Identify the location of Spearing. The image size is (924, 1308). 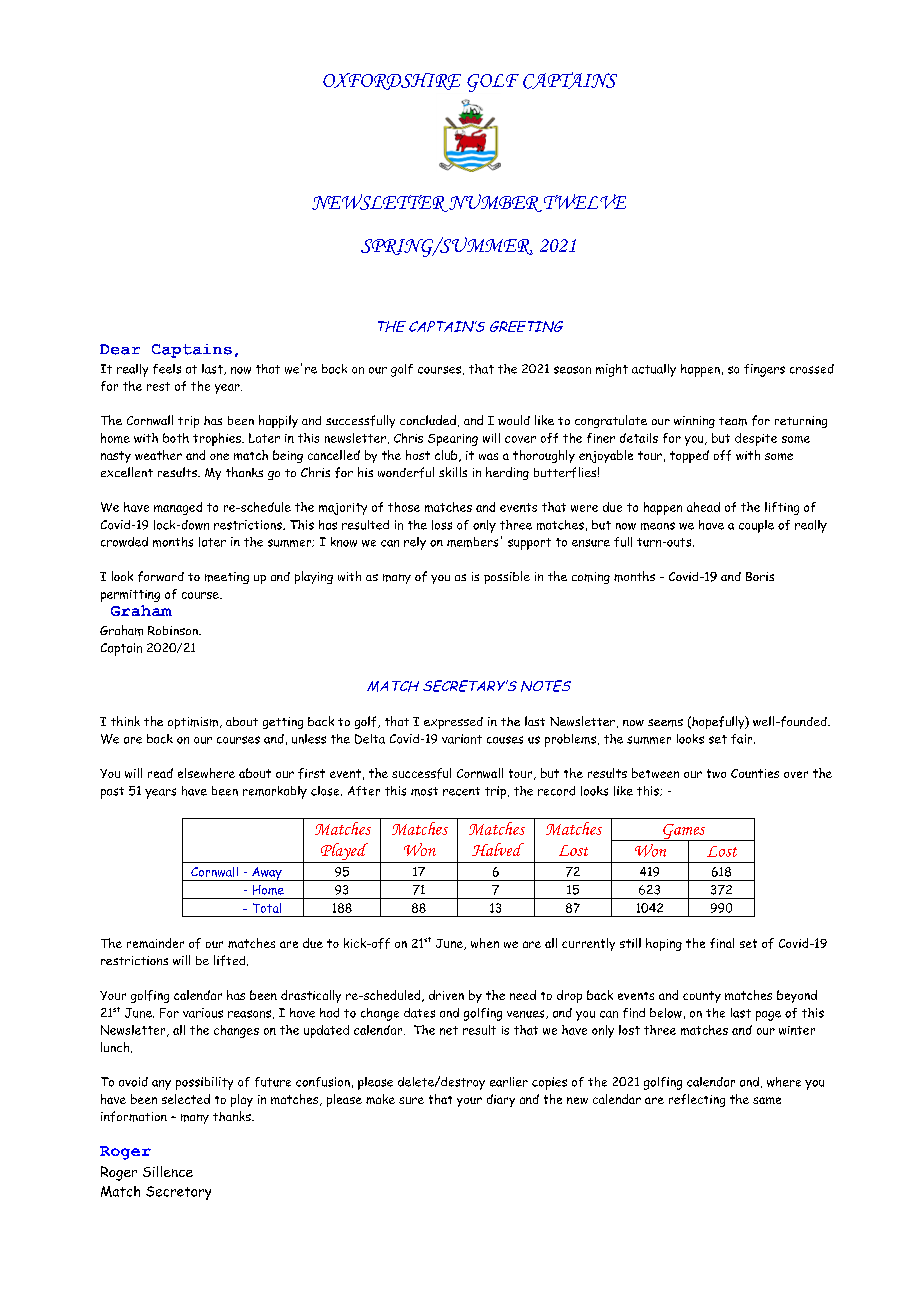
(453, 440).
